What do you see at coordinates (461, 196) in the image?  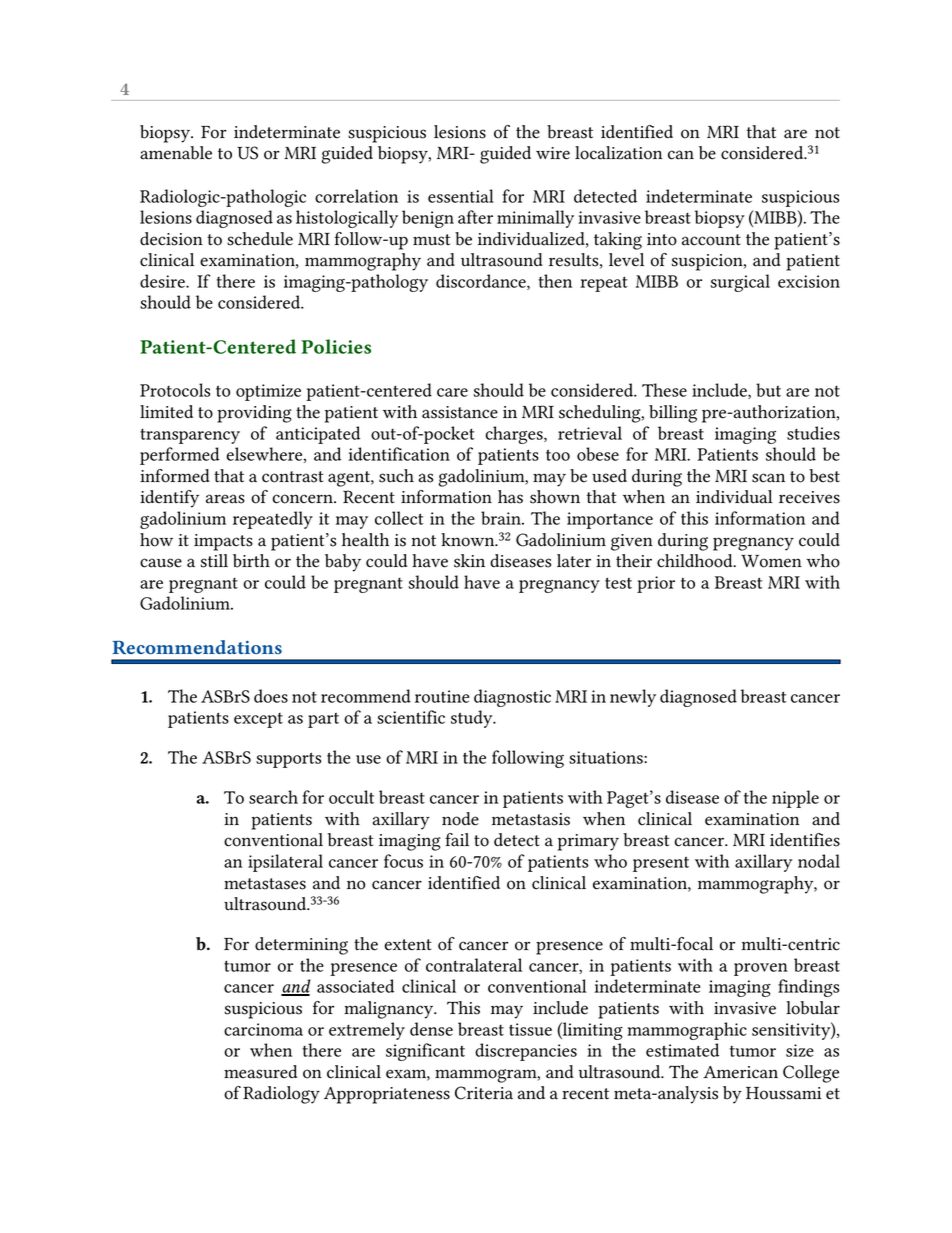 I see `essential` at bounding box center [461, 196].
